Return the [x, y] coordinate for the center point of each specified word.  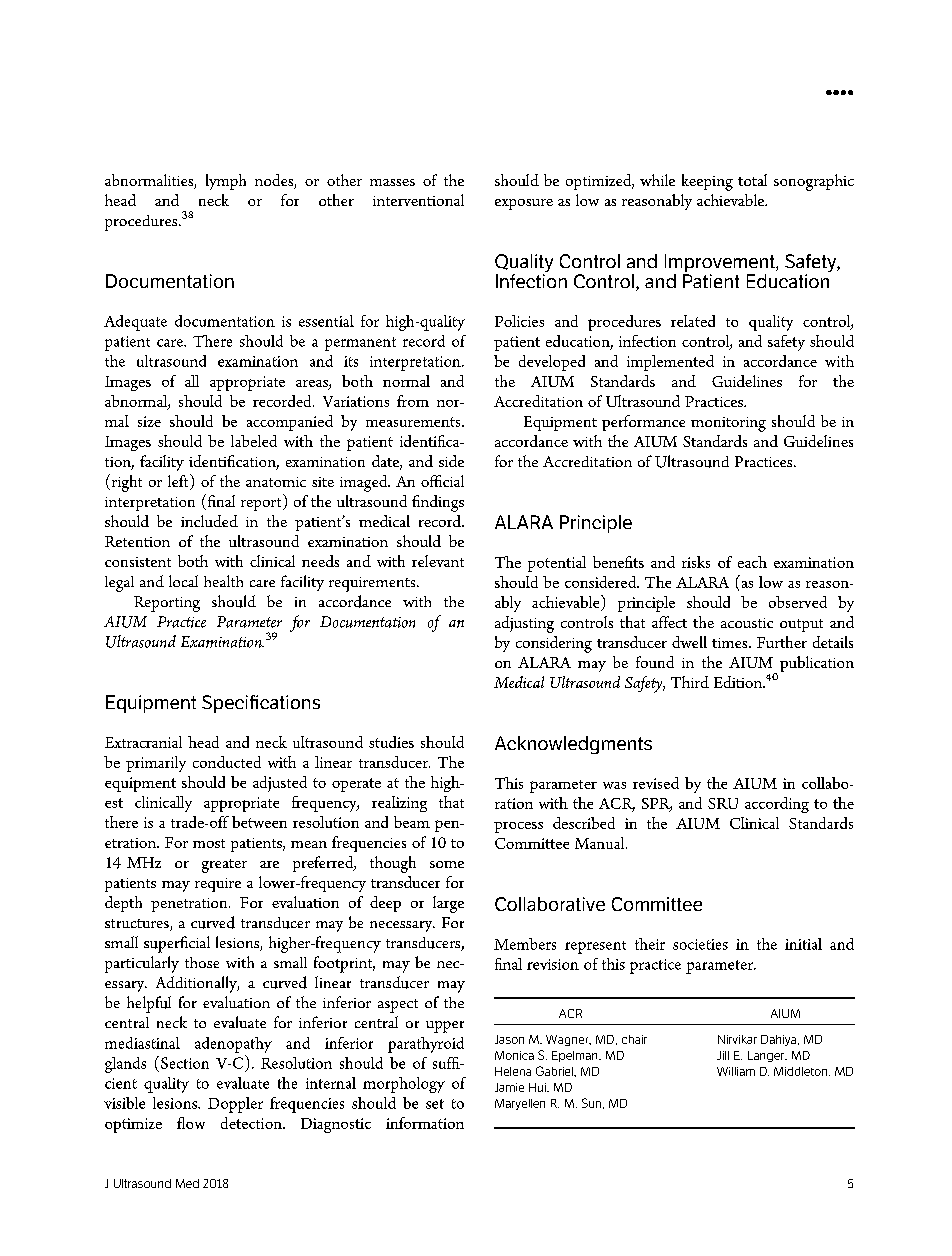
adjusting [524, 624]
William [736, 1071]
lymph [226, 182]
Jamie [509, 1087]
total [752, 180]
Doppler [235, 1105]
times [731, 643]
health [223, 581]
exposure [524, 204]
